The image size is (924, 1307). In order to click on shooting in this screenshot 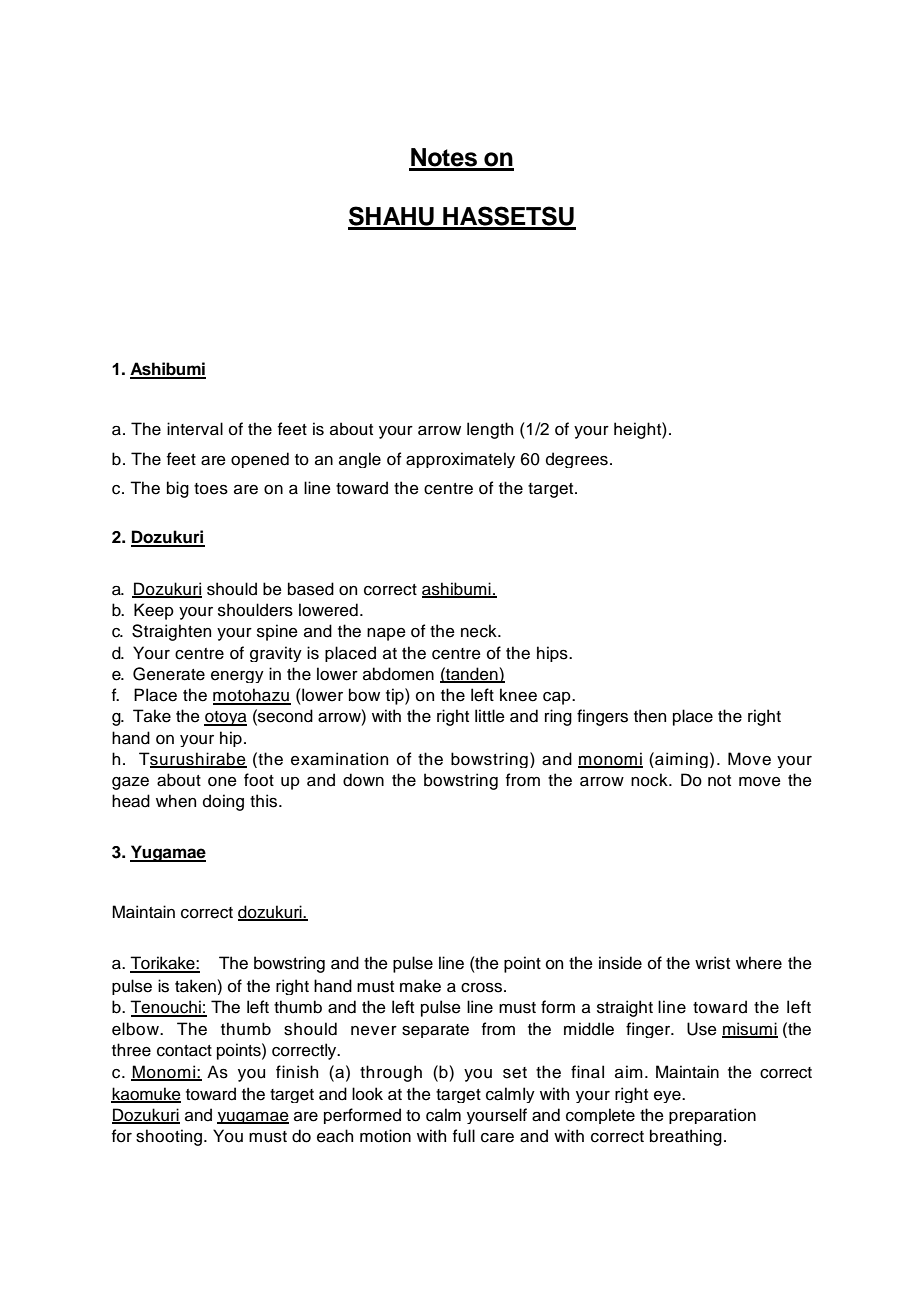, I will do `click(169, 1137)`.
